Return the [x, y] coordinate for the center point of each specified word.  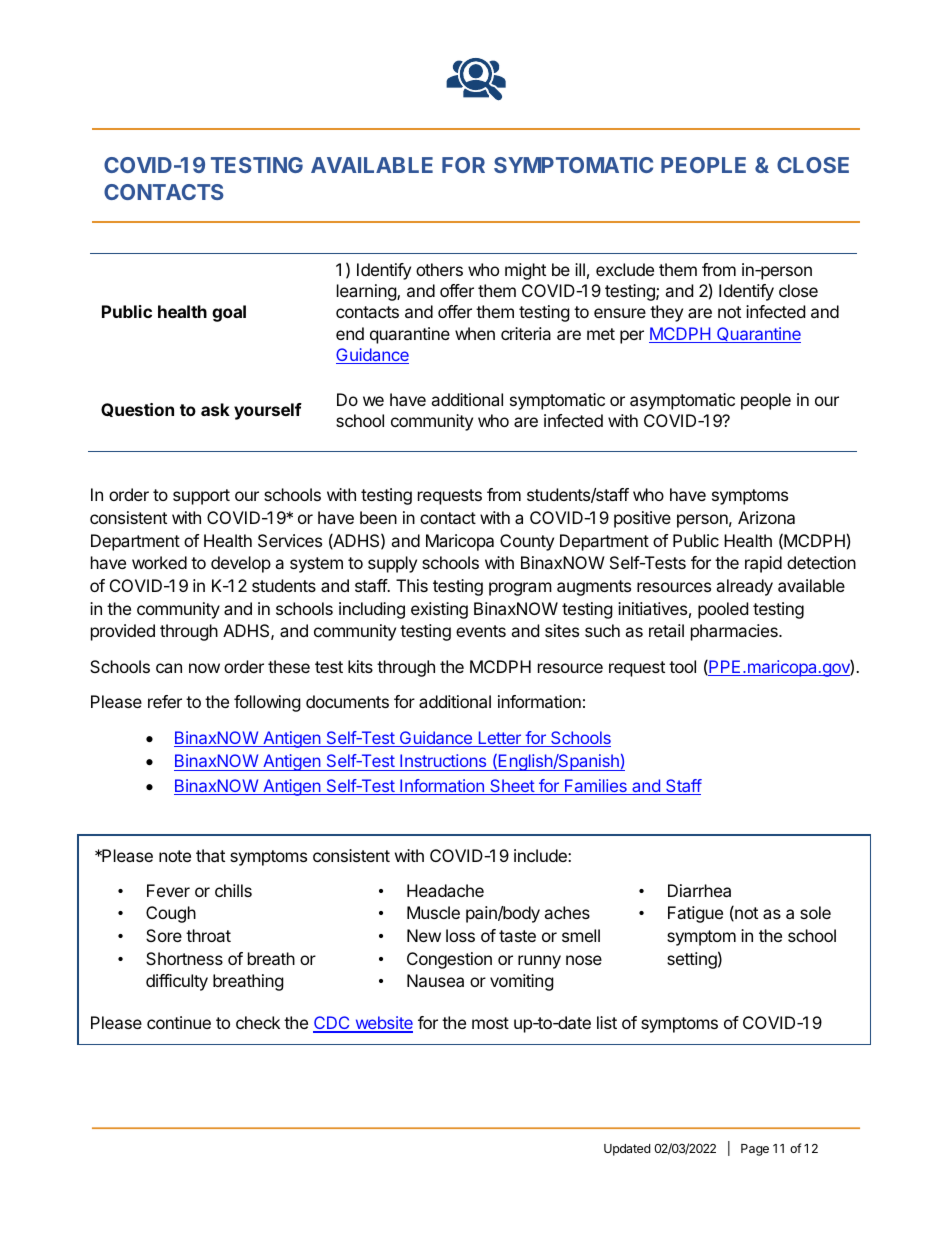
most [490, 1023]
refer [165, 701]
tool [682, 666]
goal [229, 313]
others [439, 269]
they [666, 313]
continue [179, 1022]
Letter [499, 739]
